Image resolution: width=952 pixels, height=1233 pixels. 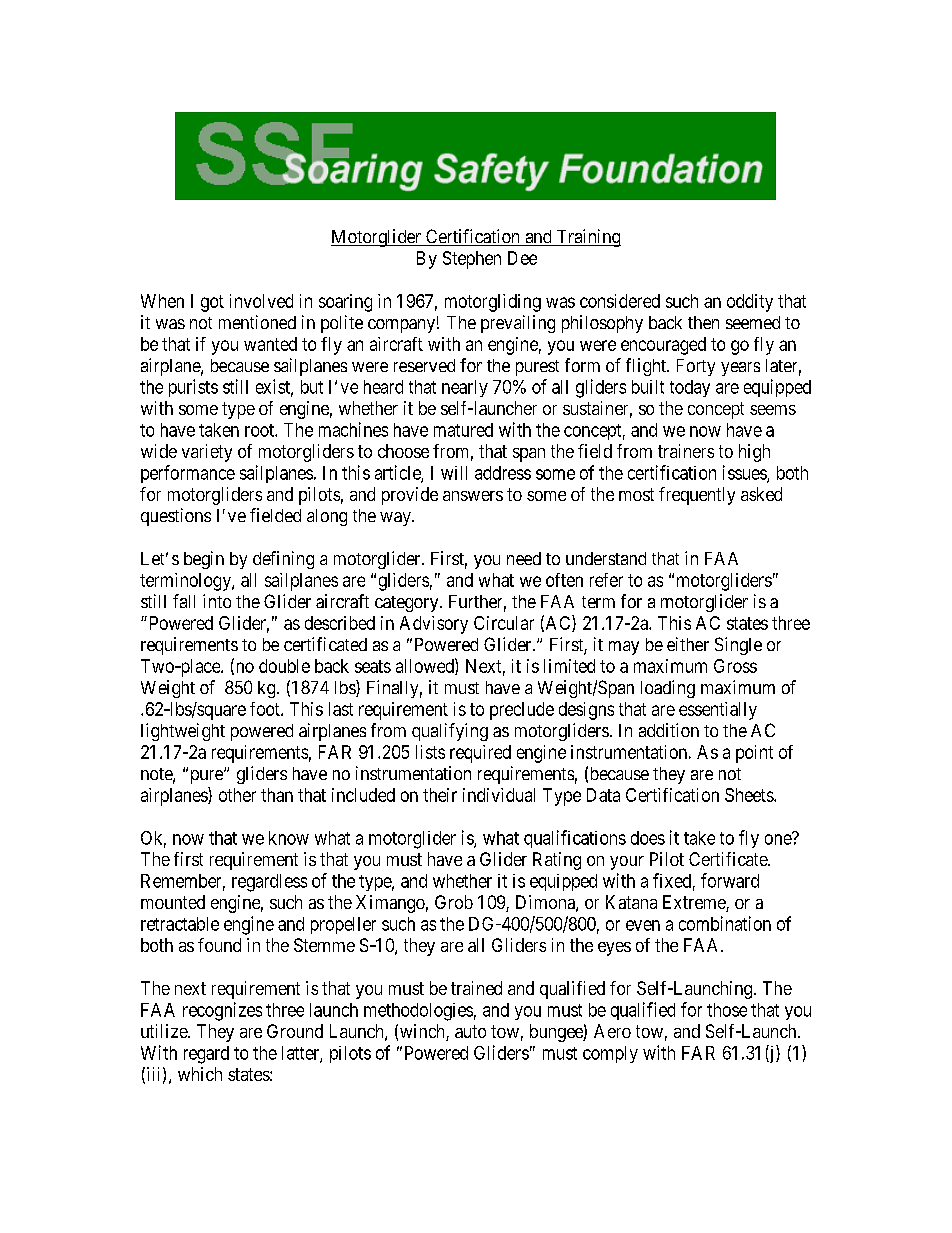 I want to click on either, so click(x=688, y=644).
